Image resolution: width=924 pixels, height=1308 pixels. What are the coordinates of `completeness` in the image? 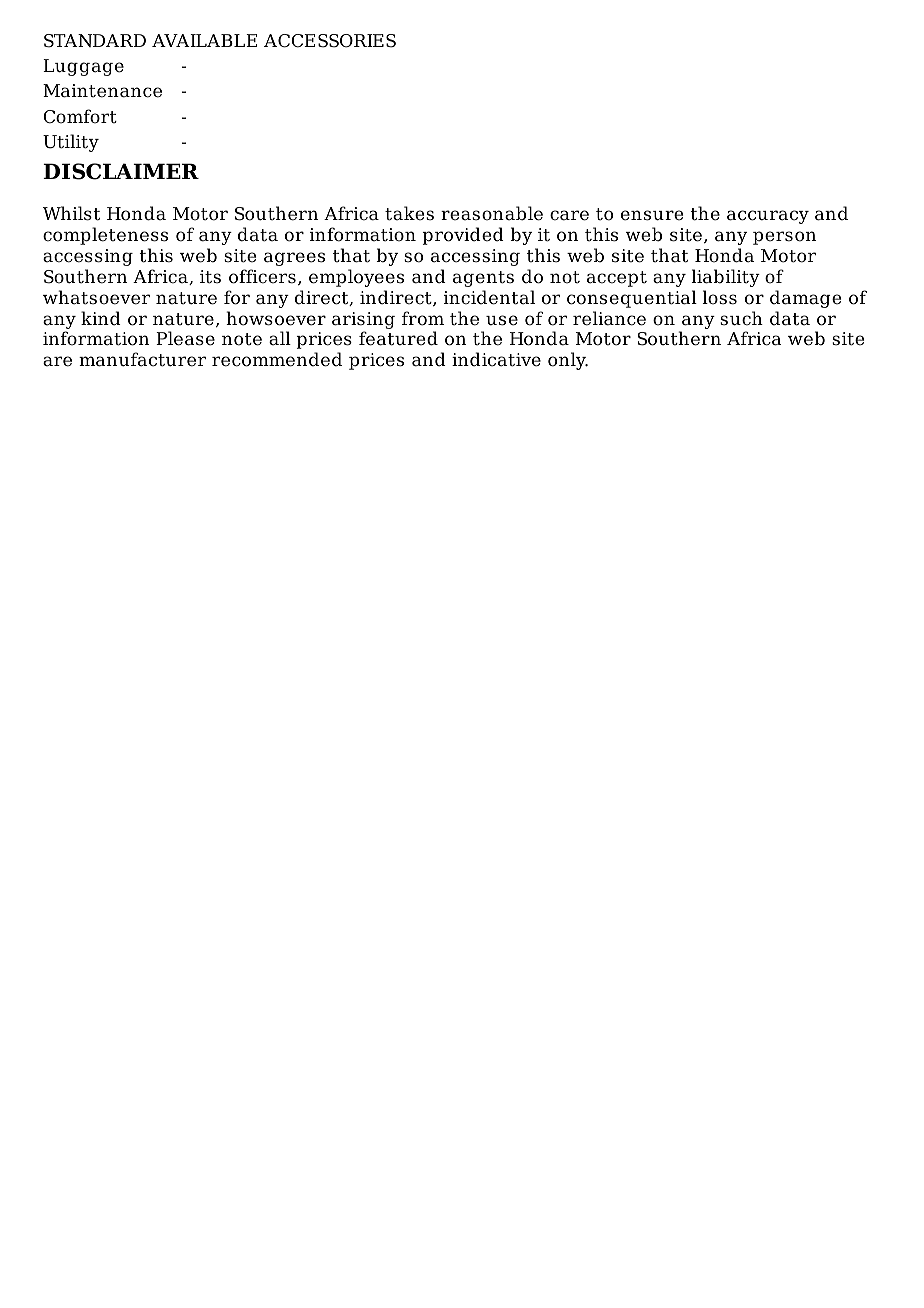 It's located at (105, 236).
